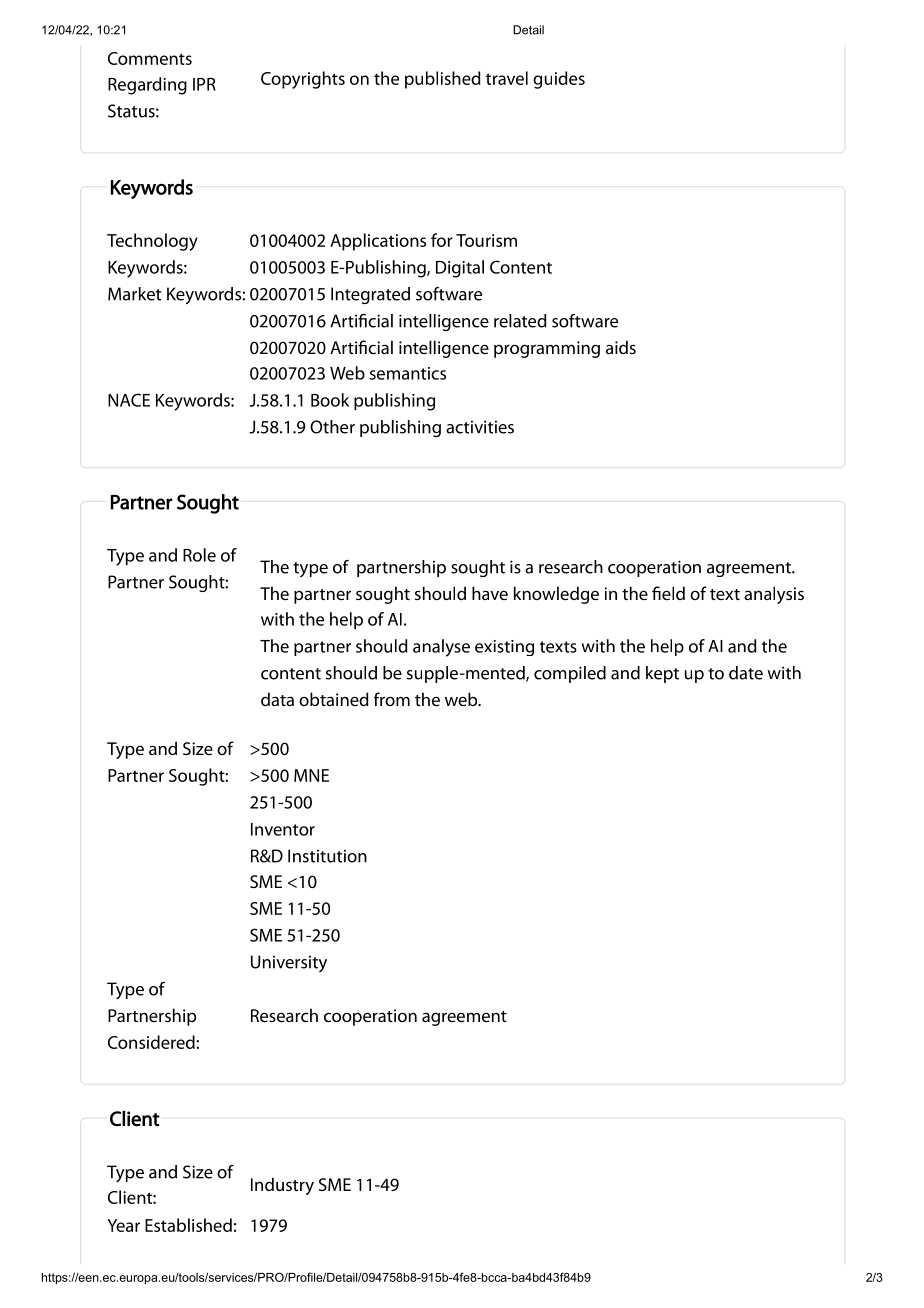 This screenshot has width=924, height=1308. Describe the element at coordinates (188, 1225) in the screenshot. I see `Established` at that location.
